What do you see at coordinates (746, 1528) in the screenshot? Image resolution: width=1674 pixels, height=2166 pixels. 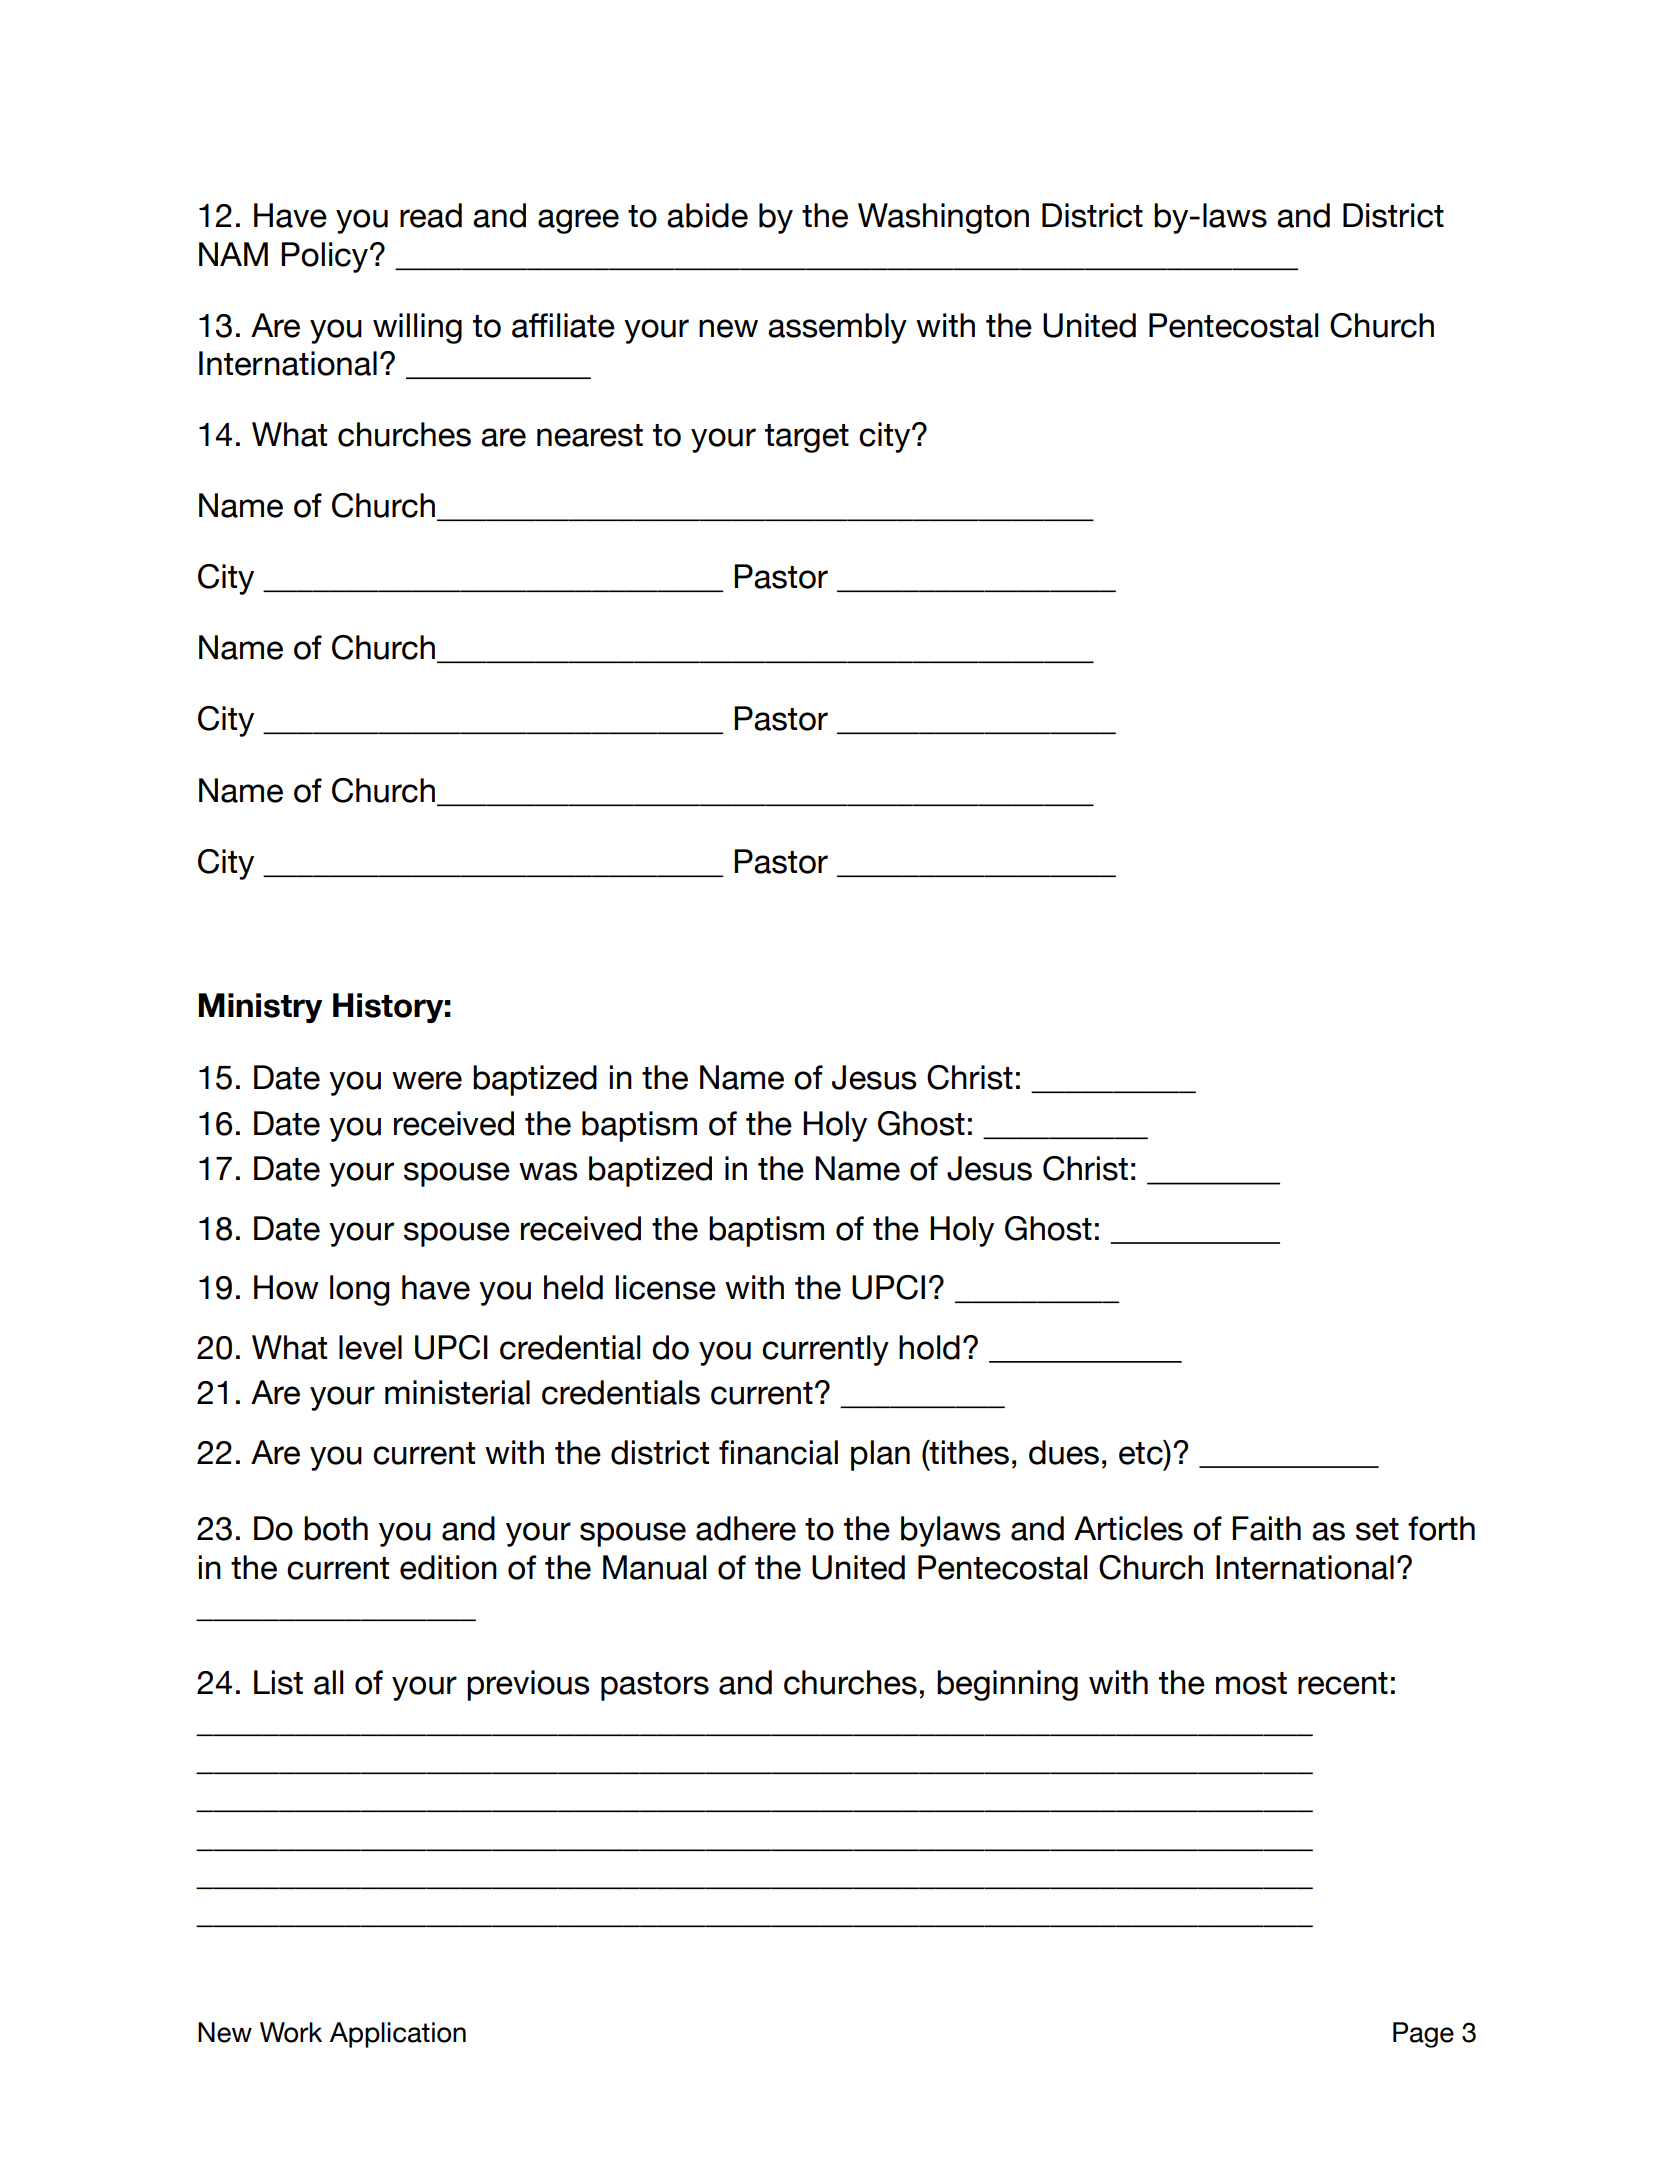 I see `adhere` at bounding box center [746, 1528].
